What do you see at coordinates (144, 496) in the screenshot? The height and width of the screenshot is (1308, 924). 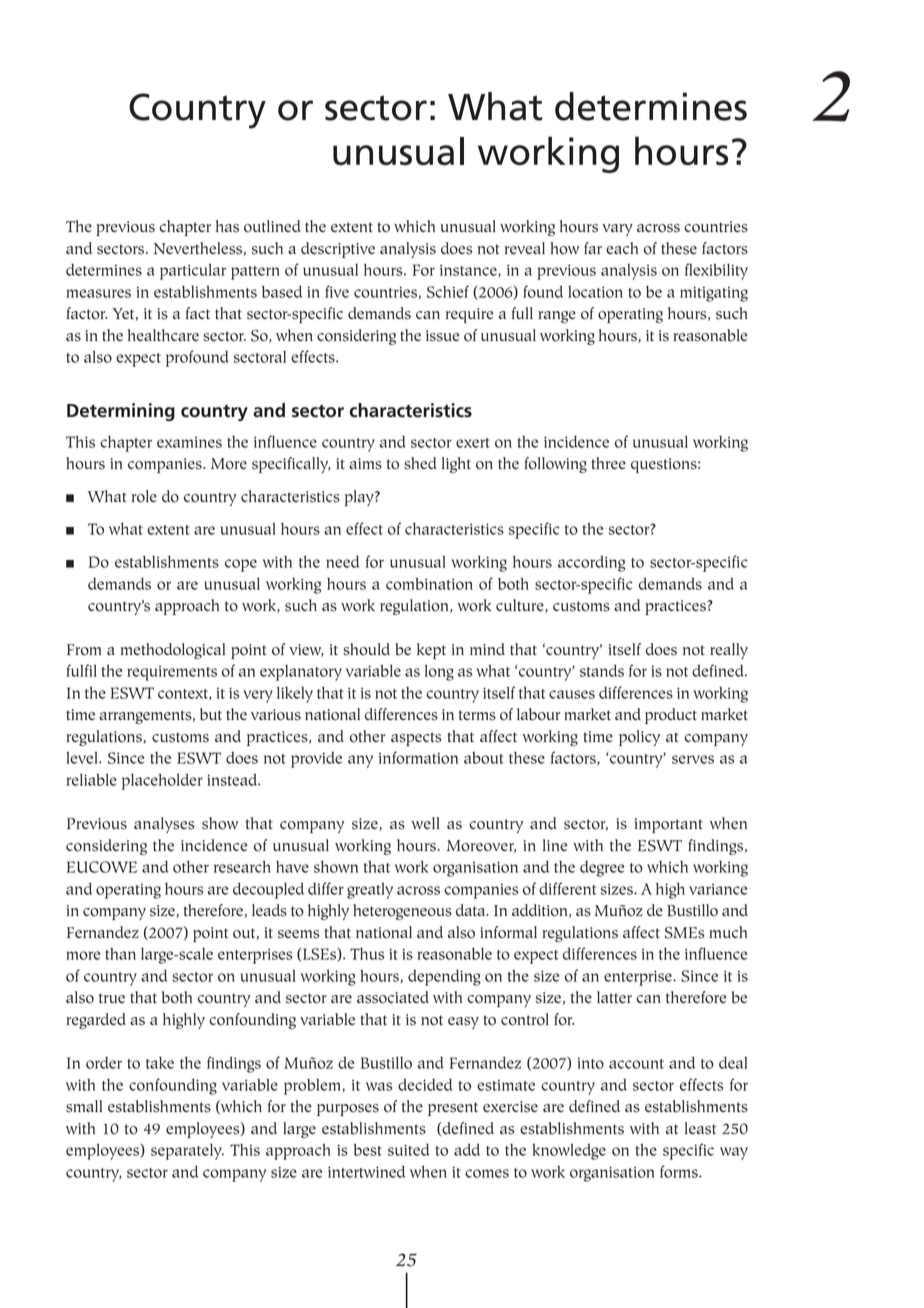 I see `role` at bounding box center [144, 496].
